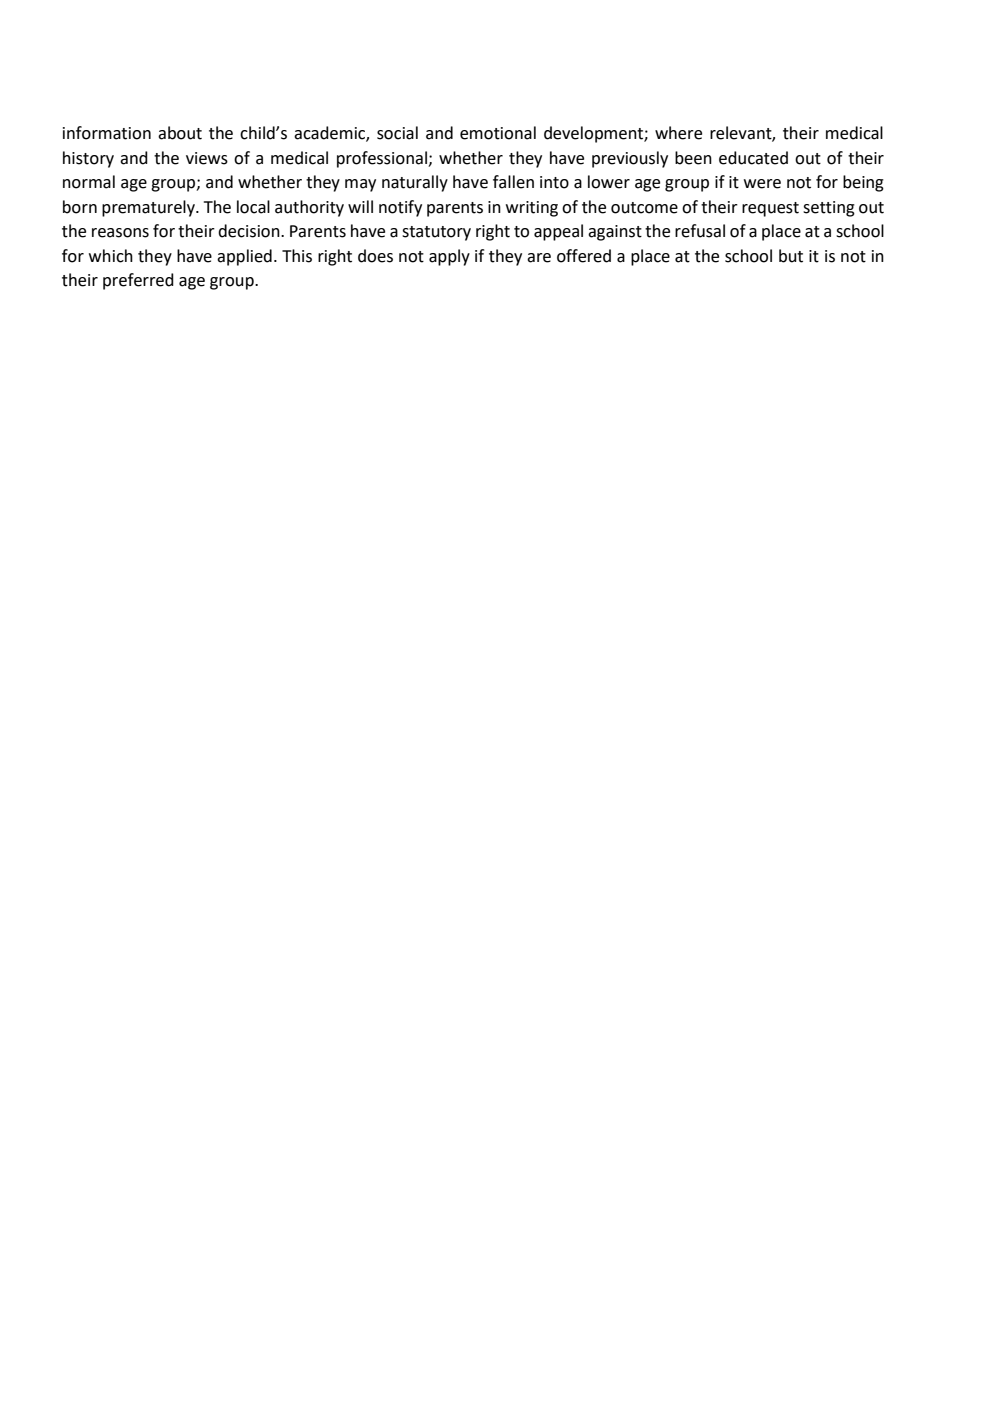 This image has width=1006, height=1423. What do you see at coordinates (180, 133) in the image?
I see `about` at bounding box center [180, 133].
